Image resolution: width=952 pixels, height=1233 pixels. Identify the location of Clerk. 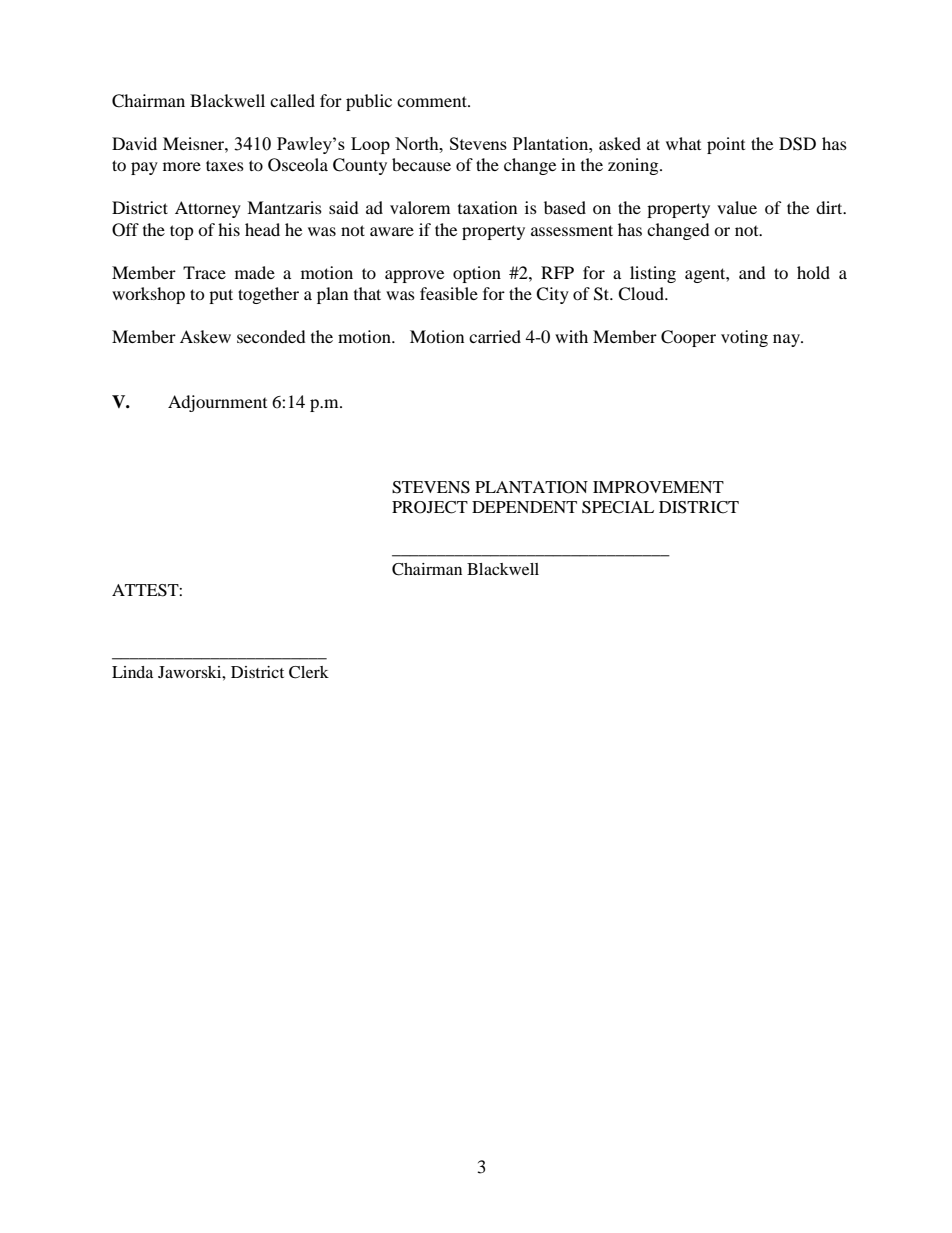
(309, 672).
